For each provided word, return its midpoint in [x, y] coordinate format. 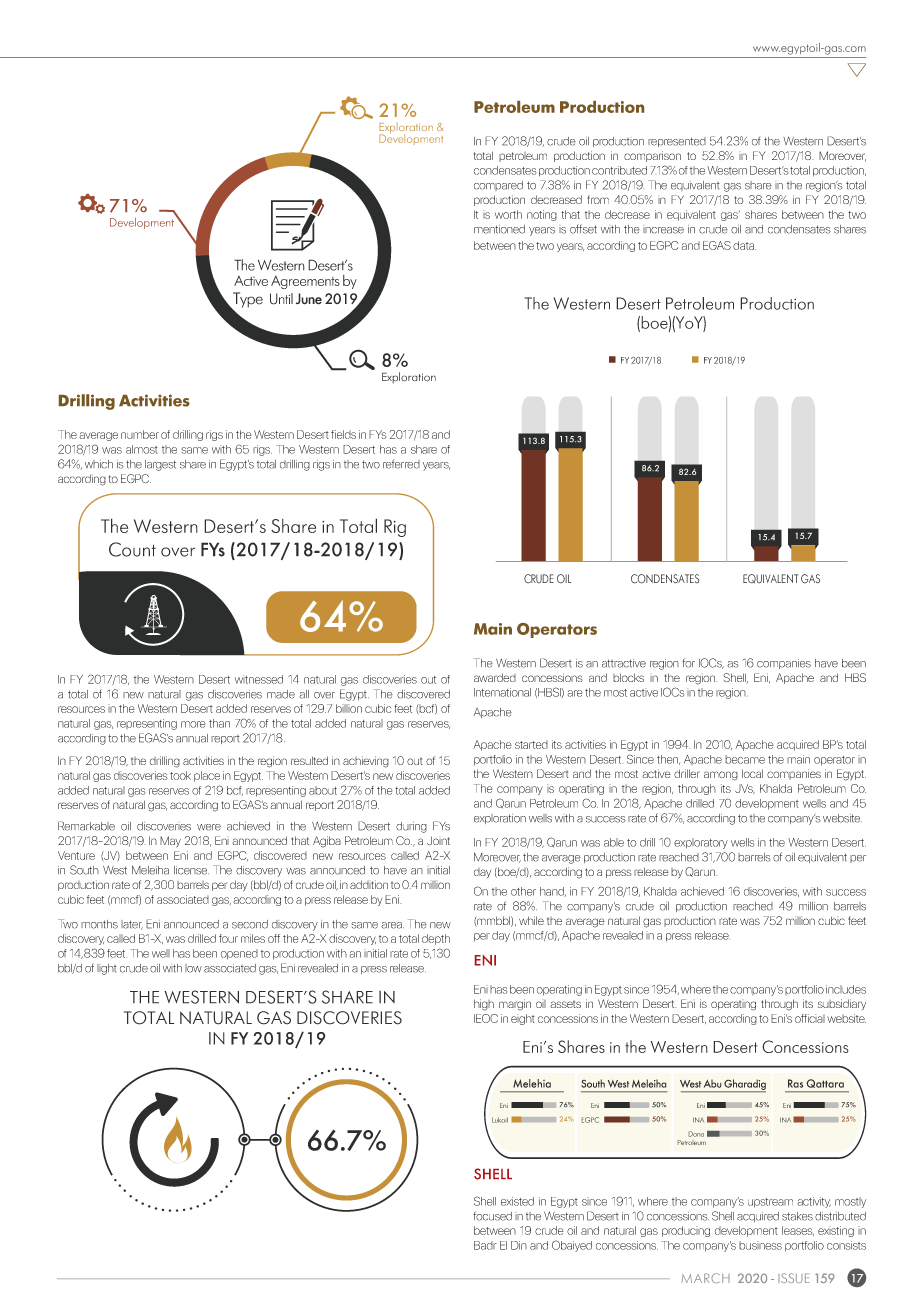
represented [677, 142]
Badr [485, 1245]
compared [498, 186]
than [219, 723]
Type [247, 301]
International [502, 692]
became [745, 759]
